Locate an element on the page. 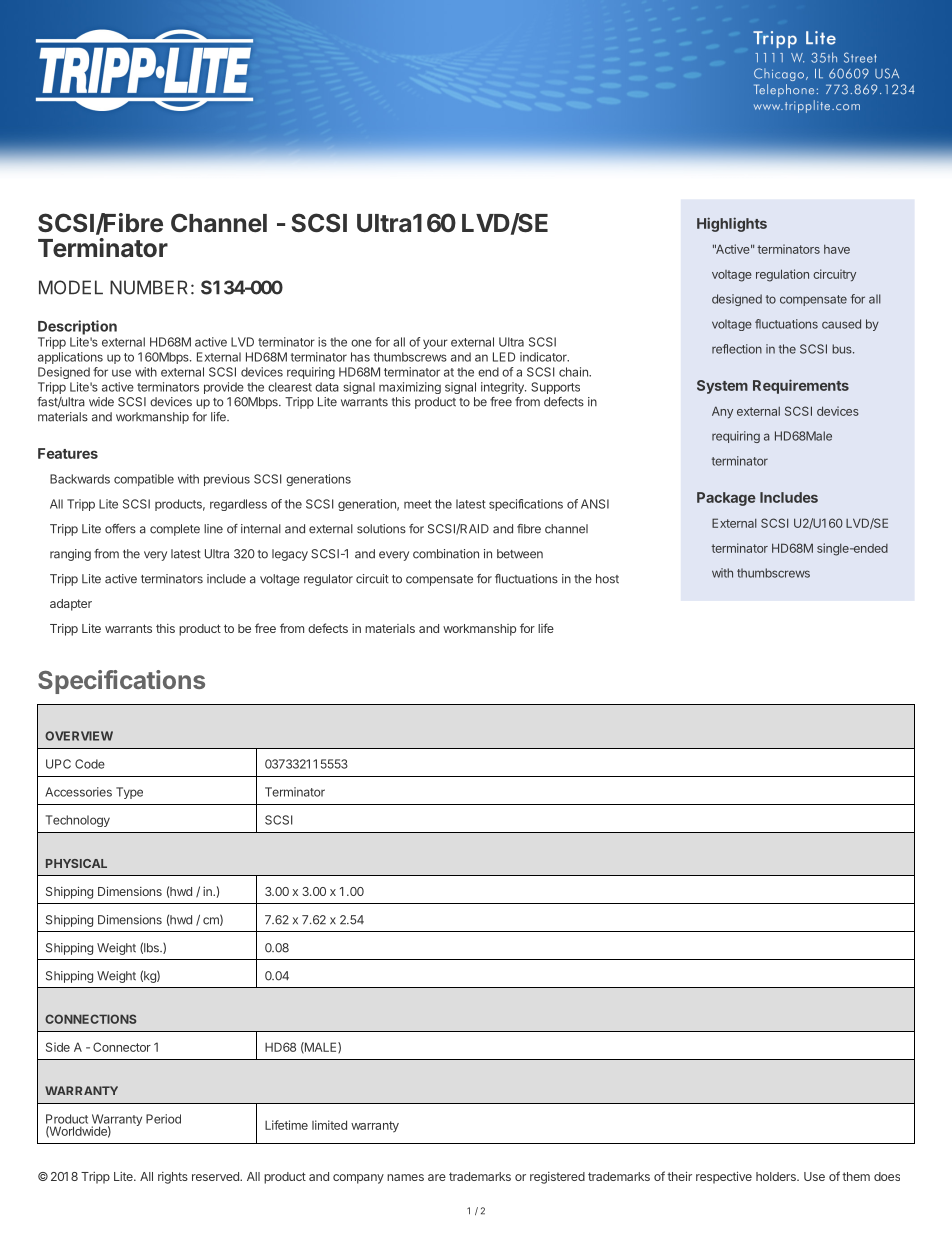 The width and height of the image is (952, 1233). holders is located at coordinates (777, 1176).
